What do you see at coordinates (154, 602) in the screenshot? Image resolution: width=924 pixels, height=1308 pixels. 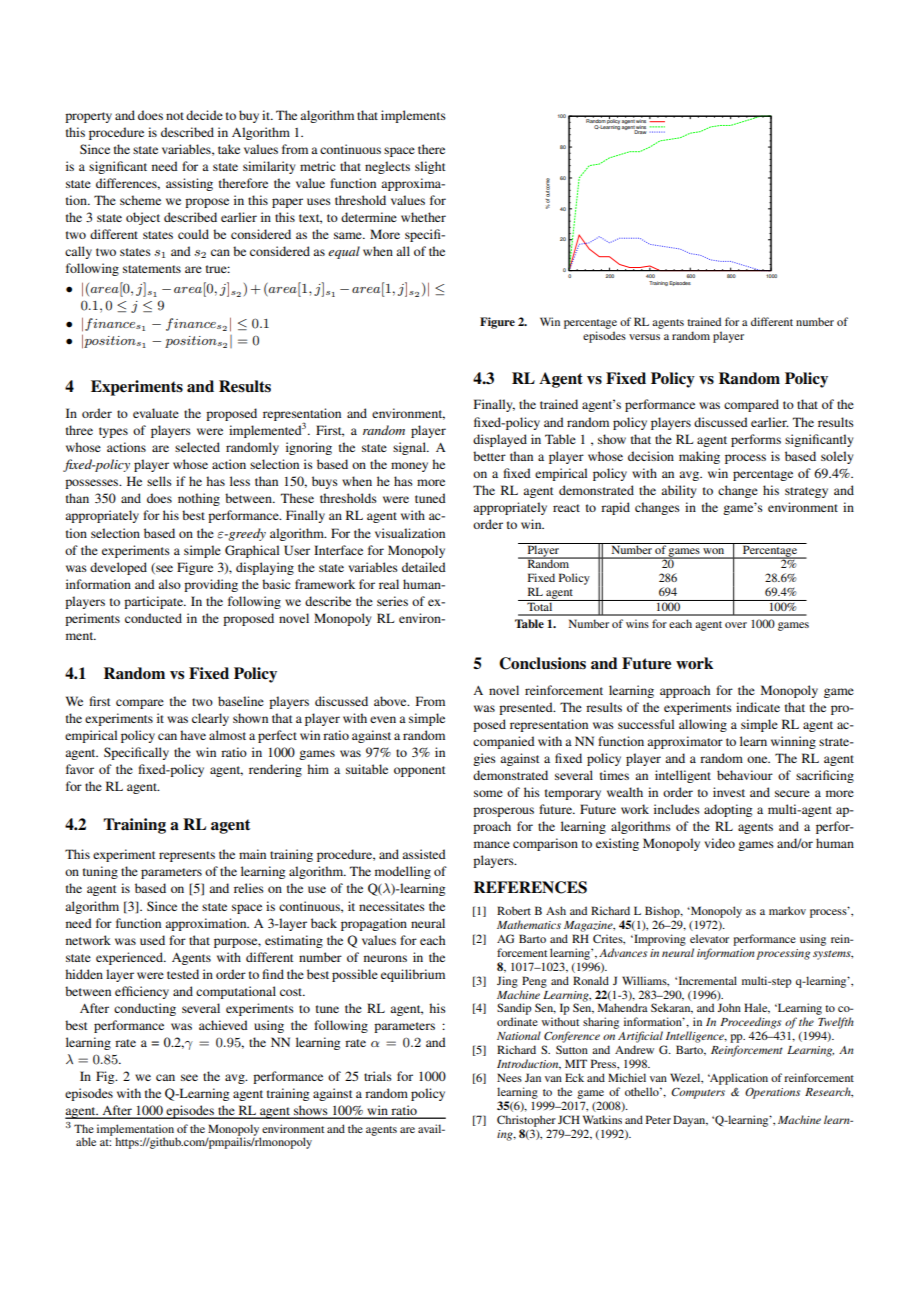 I see `participate` at bounding box center [154, 602].
